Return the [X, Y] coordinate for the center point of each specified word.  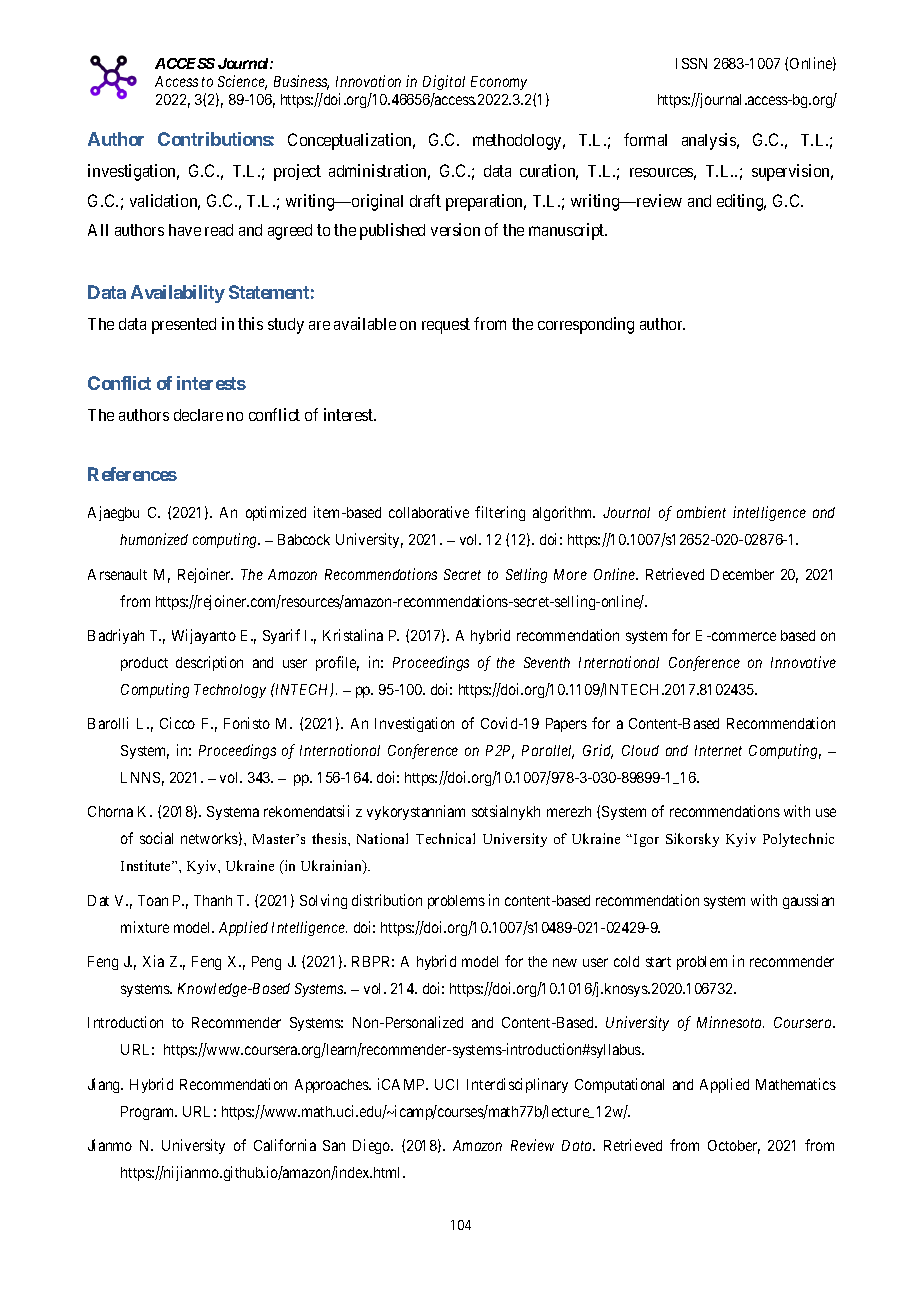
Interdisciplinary [517, 1085]
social [156, 838]
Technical [445, 838]
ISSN [691, 63]
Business [301, 82]
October [734, 1147]
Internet [718, 750]
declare [198, 415]
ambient [701, 512]
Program [149, 1113]
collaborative [429, 512]
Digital [444, 82]
